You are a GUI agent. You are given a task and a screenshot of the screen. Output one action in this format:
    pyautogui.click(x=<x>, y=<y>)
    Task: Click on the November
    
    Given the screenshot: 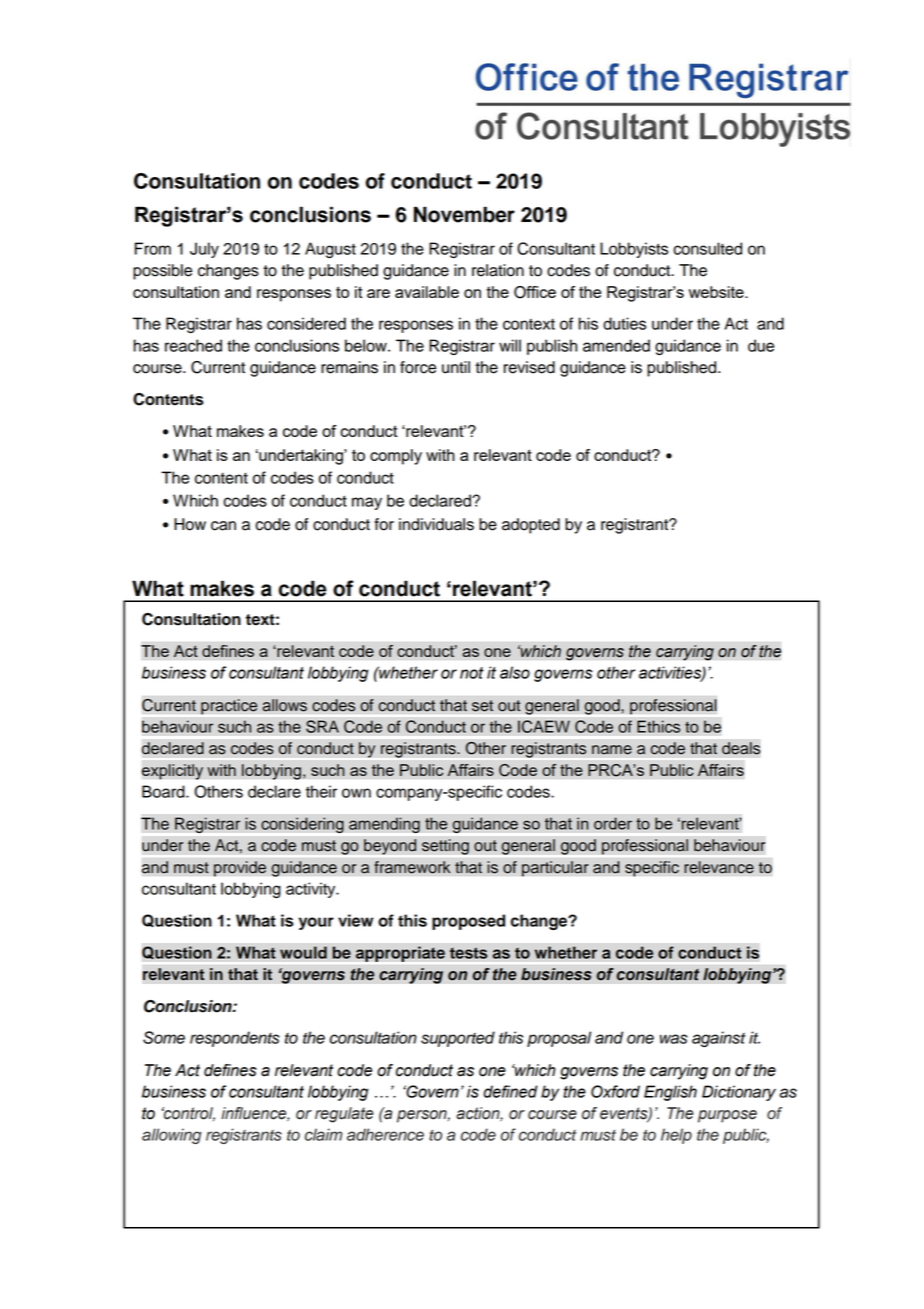 What is the action you would take?
    pyautogui.click(x=464, y=214)
